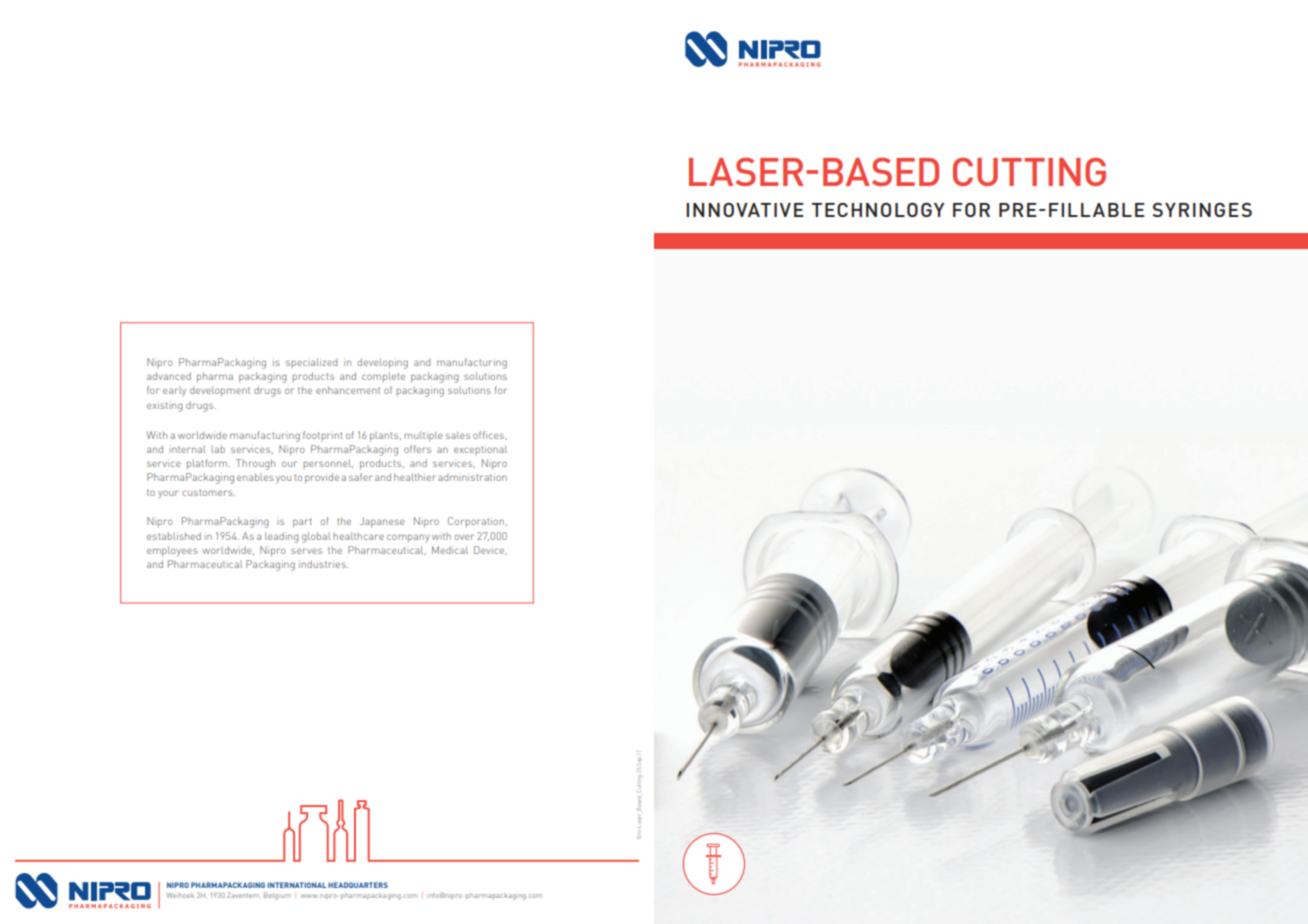 This screenshot has height=924, width=1308. I want to click on enhancement, so click(348, 390).
